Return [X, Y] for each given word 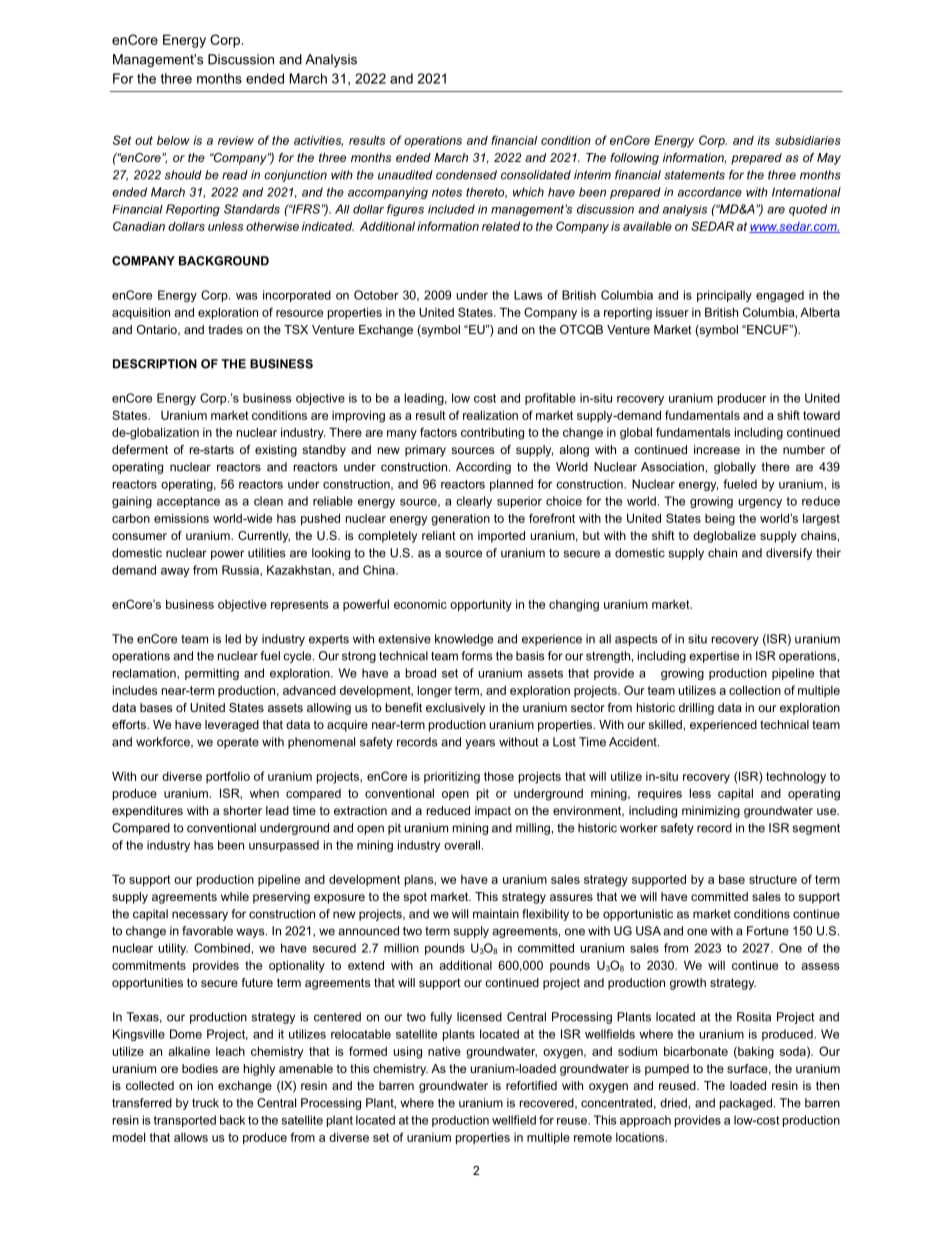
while [235, 896]
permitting [212, 674]
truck [205, 1103]
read [235, 175]
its [763, 140]
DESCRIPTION [155, 364]
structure [773, 879]
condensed [466, 175]
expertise [714, 657]
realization [490, 415]
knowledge [464, 640]
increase [717, 449]
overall [462, 845]
